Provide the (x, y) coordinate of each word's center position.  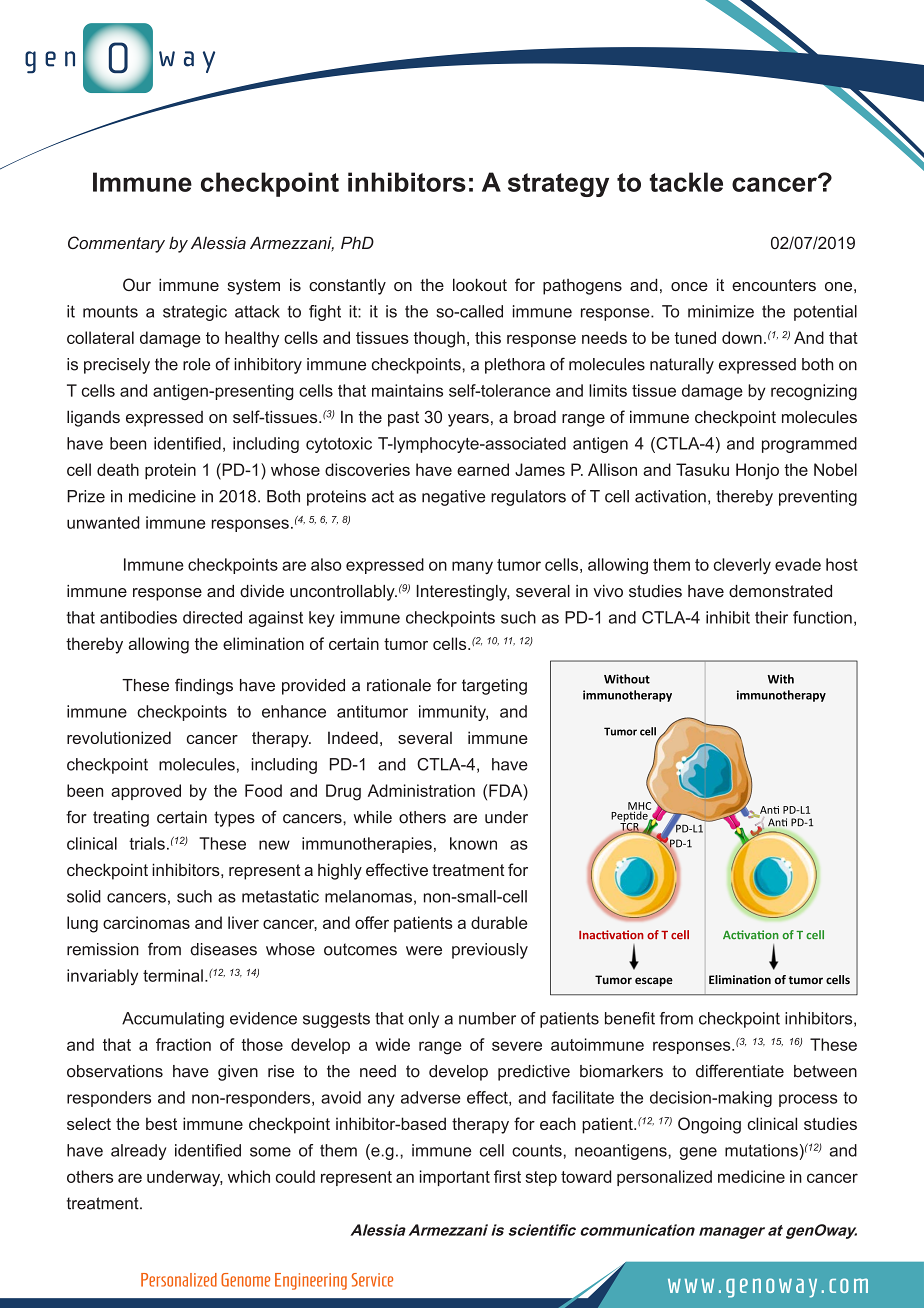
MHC (639, 807)
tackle (686, 182)
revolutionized (119, 737)
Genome (245, 1280)
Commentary (116, 244)
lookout (480, 284)
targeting (494, 687)
